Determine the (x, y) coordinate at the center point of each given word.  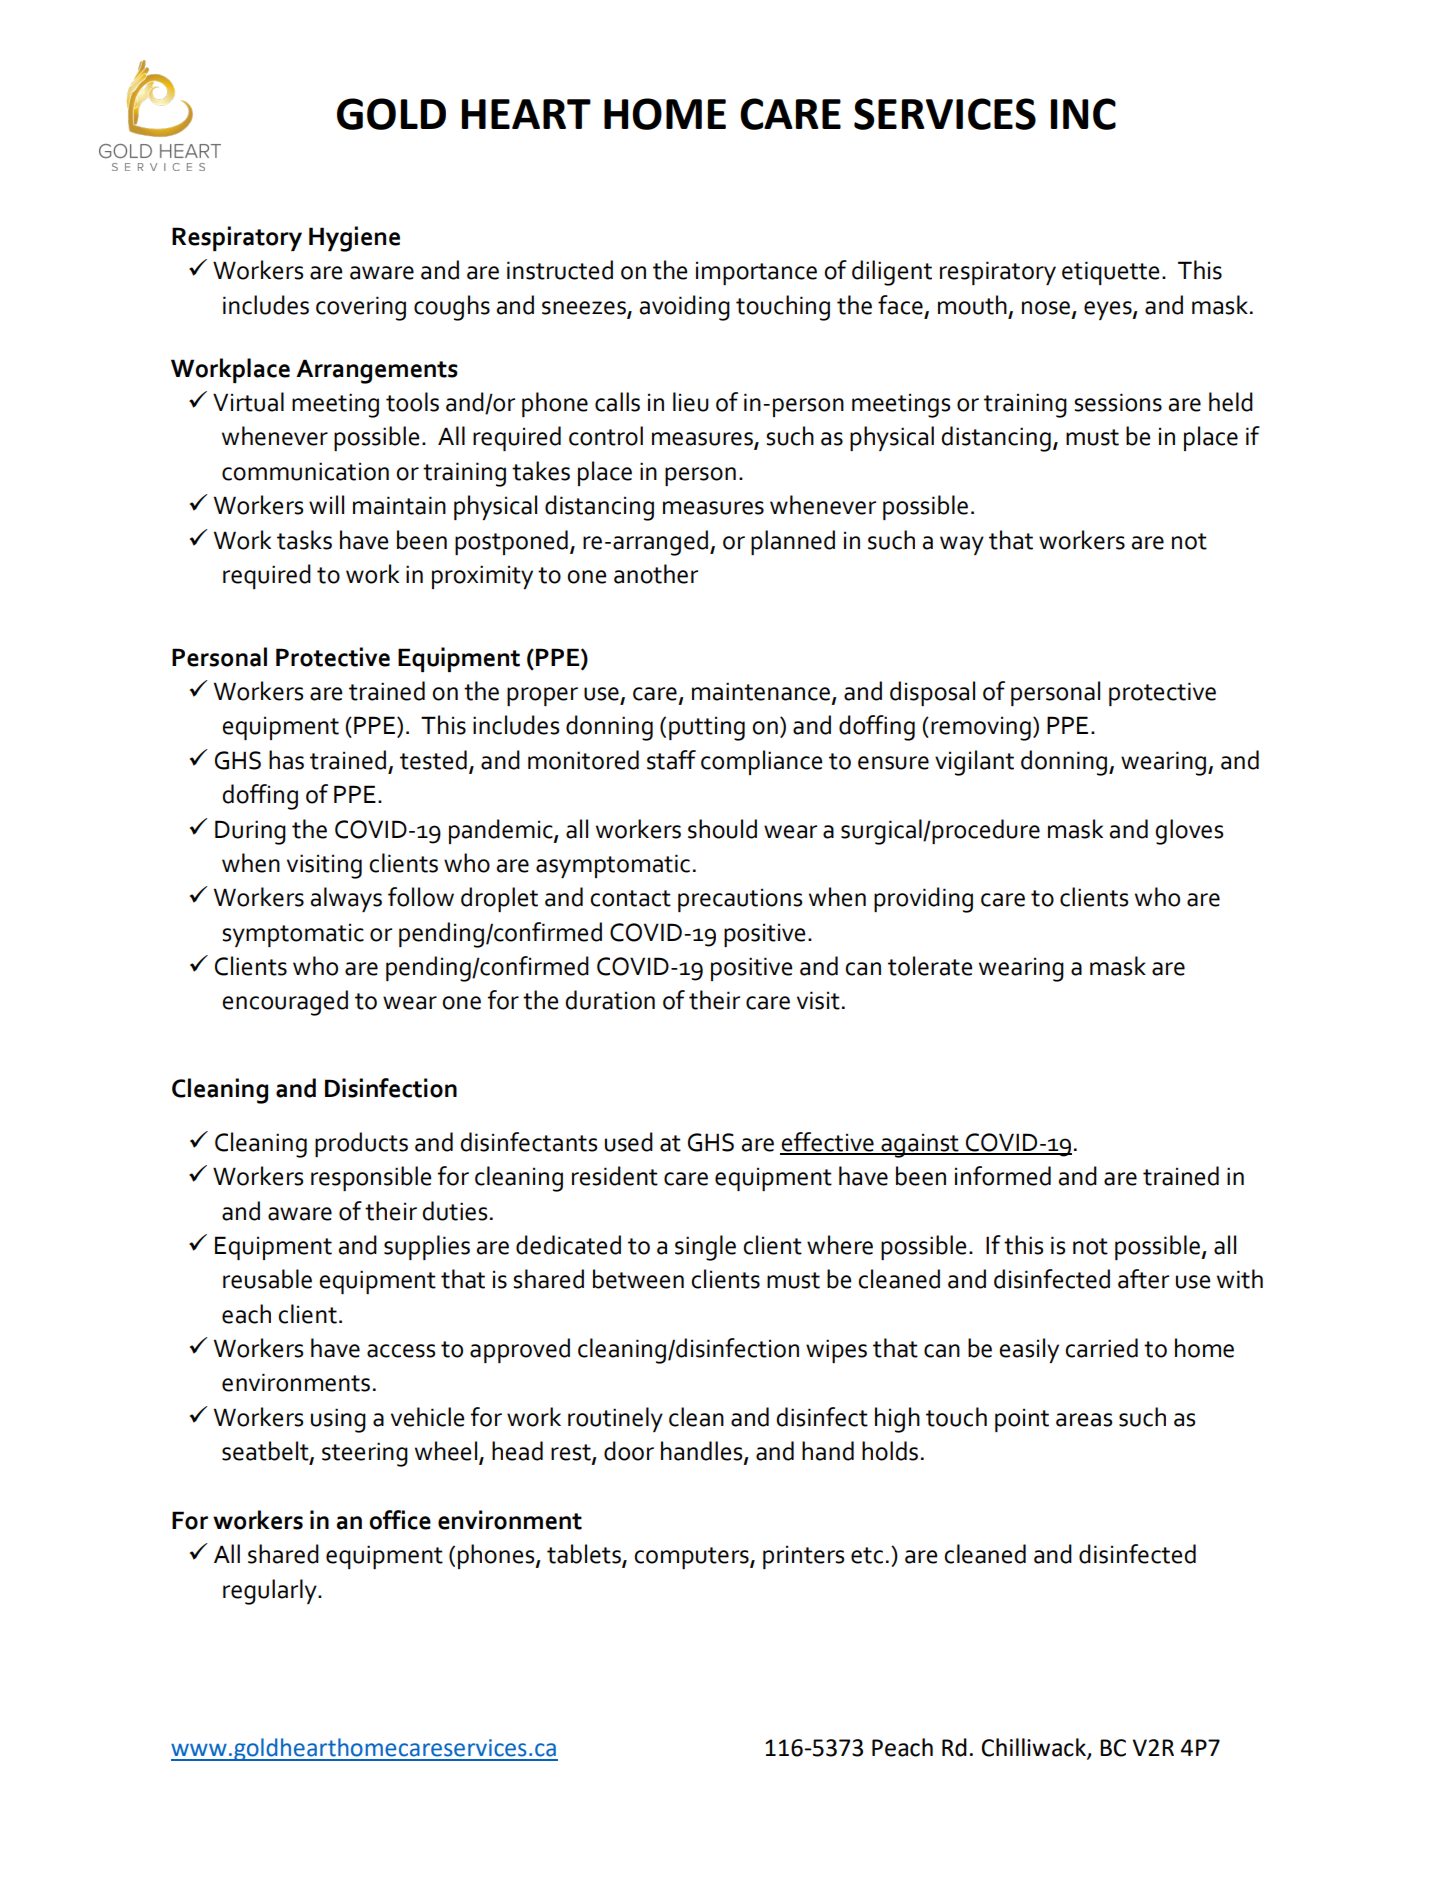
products (361, 1144)
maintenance (761, 691)
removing (981, 728)
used (629, 1142)
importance (756, 273)
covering (361, 308)
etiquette (1110, 273)
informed (1003, 1176)
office (400, 1520)
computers (692, 1558)
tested (433, 760)
